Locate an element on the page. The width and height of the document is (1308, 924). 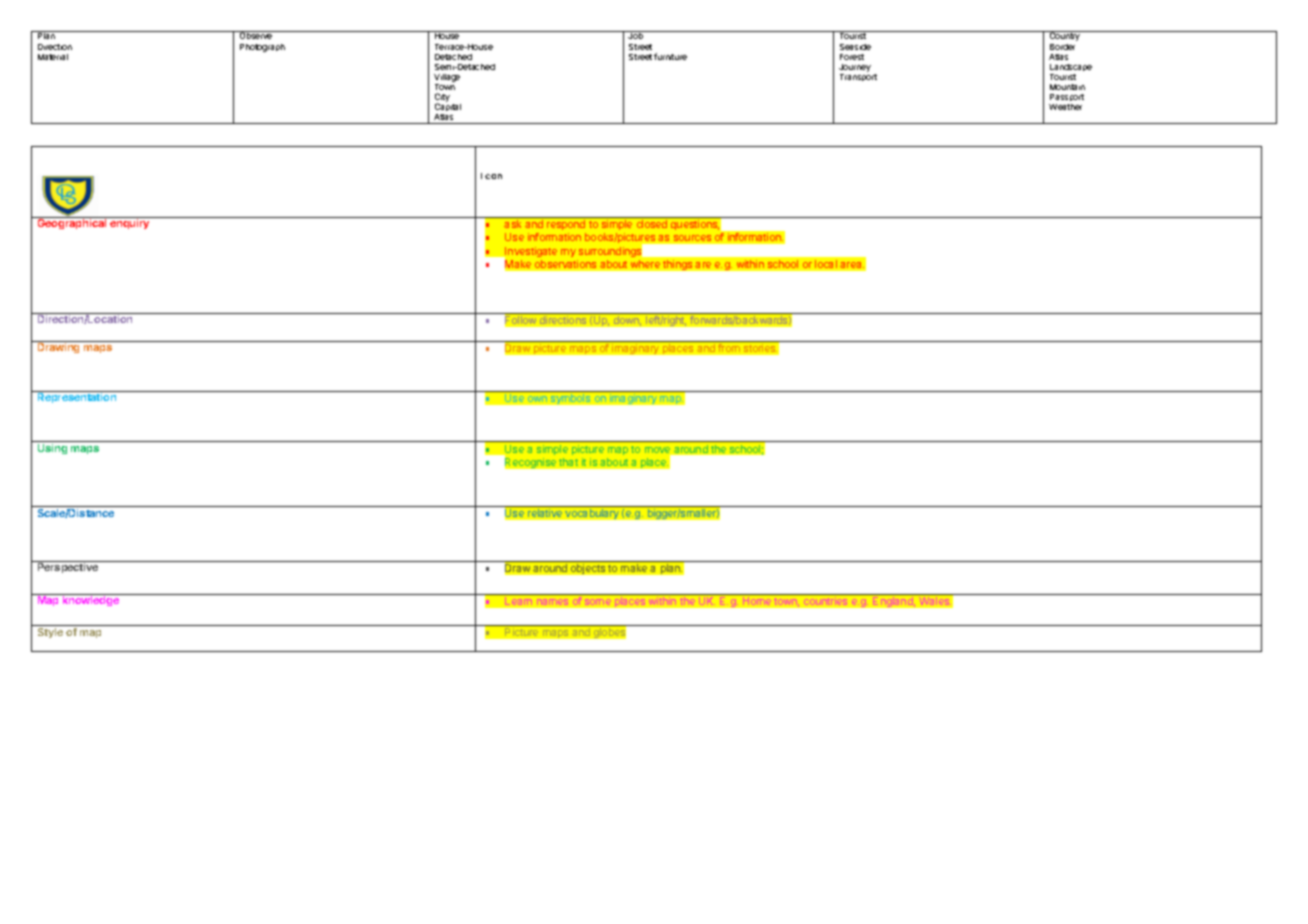
observations is located at coordinates (565, 264).
